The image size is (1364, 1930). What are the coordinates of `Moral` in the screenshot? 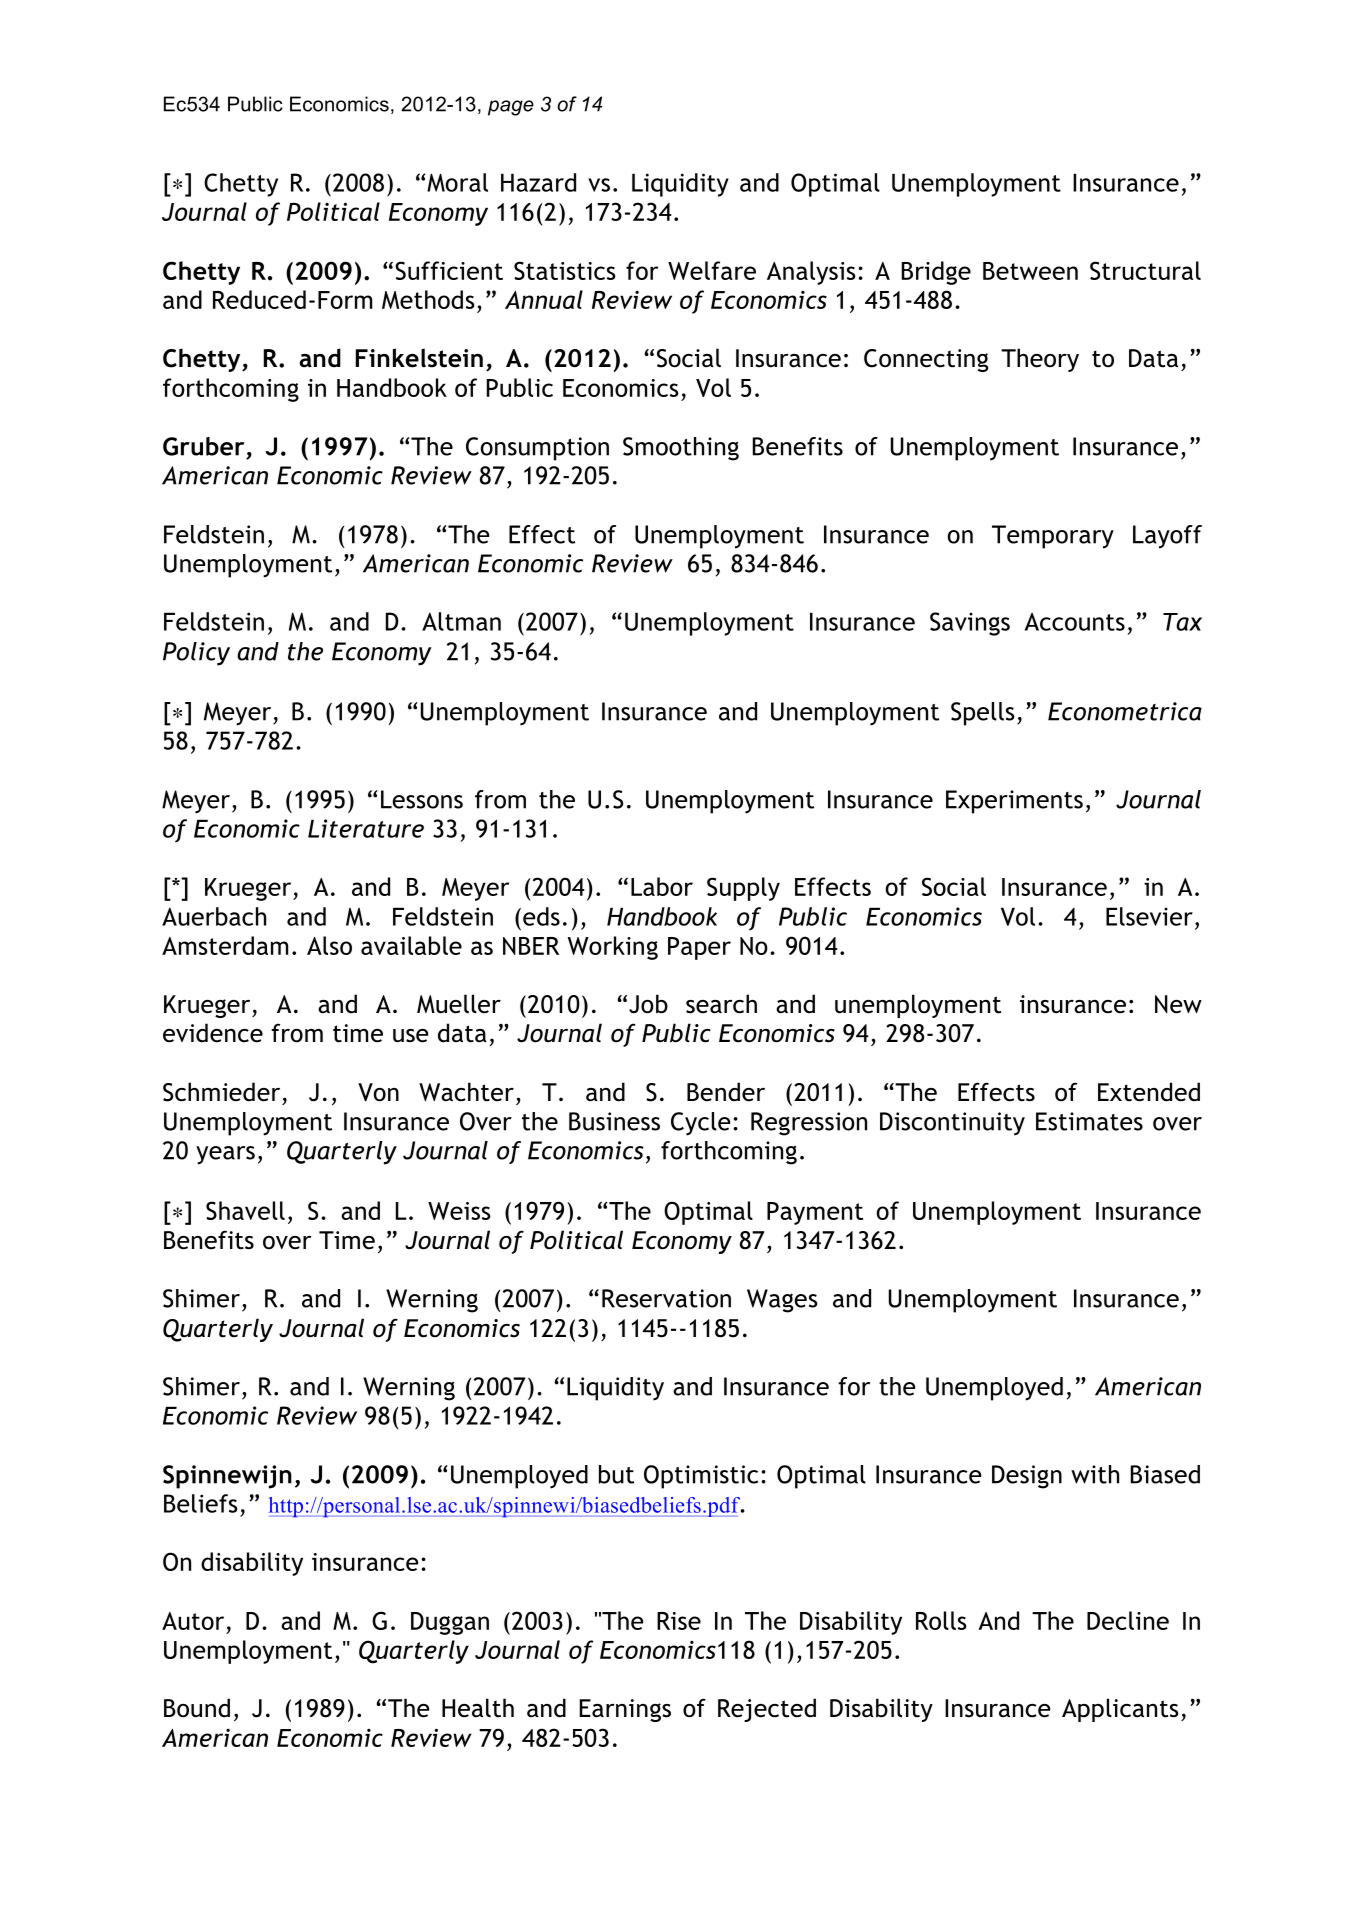 It's located at (456, 182).
